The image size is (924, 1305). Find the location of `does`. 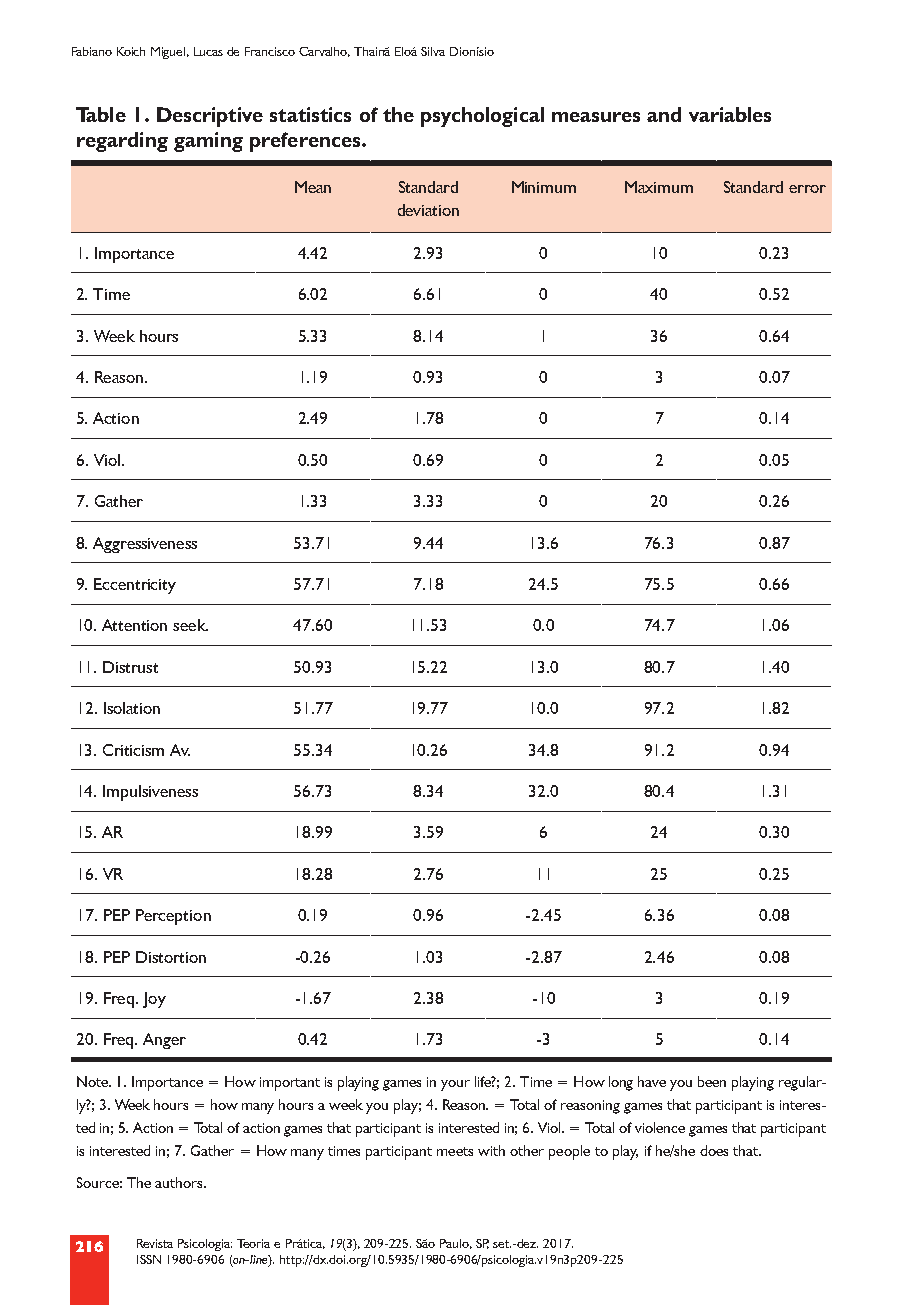

does is located at coordinates (714, 1150).
